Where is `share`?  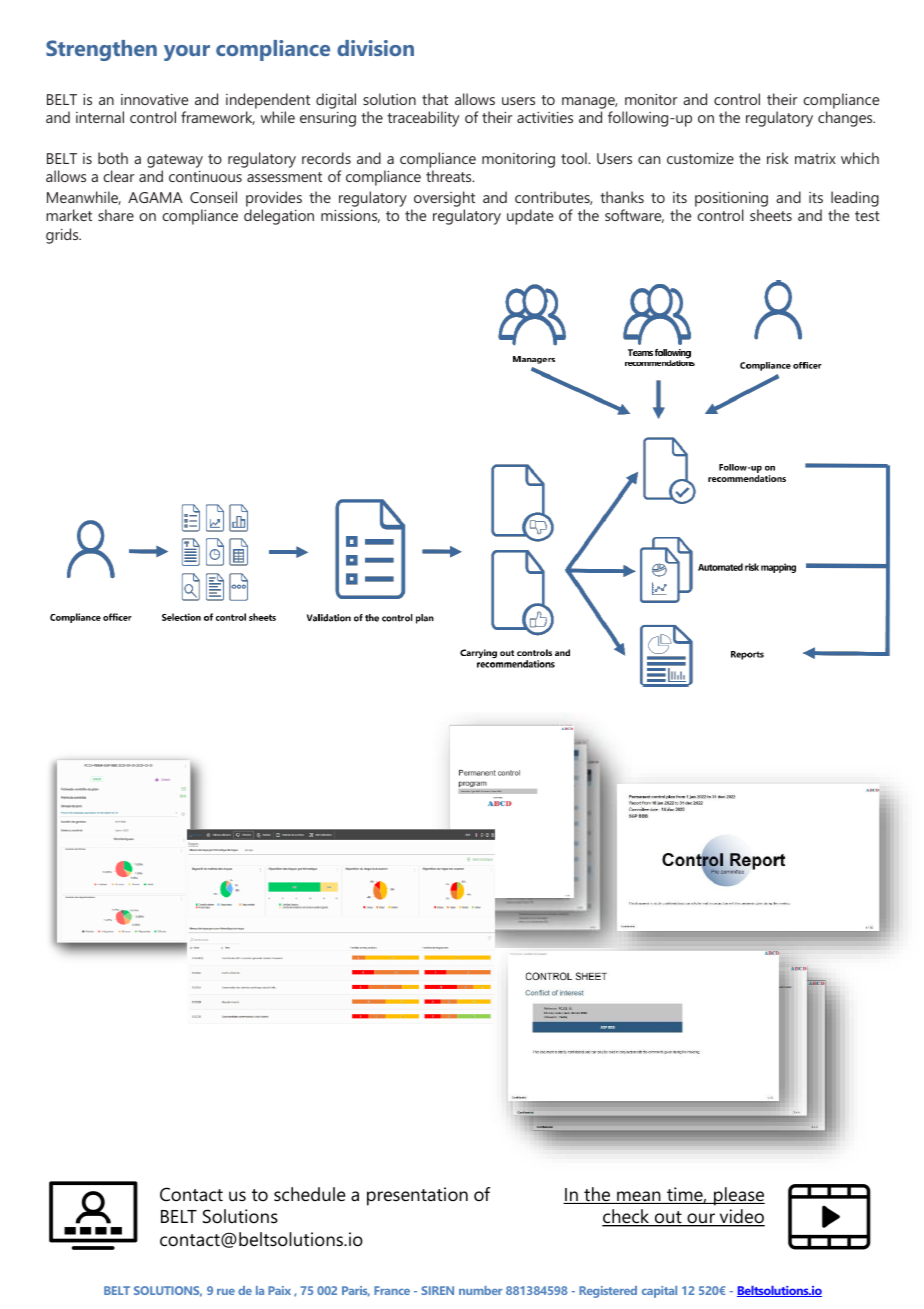 share is located at coordinates (116, 215).
